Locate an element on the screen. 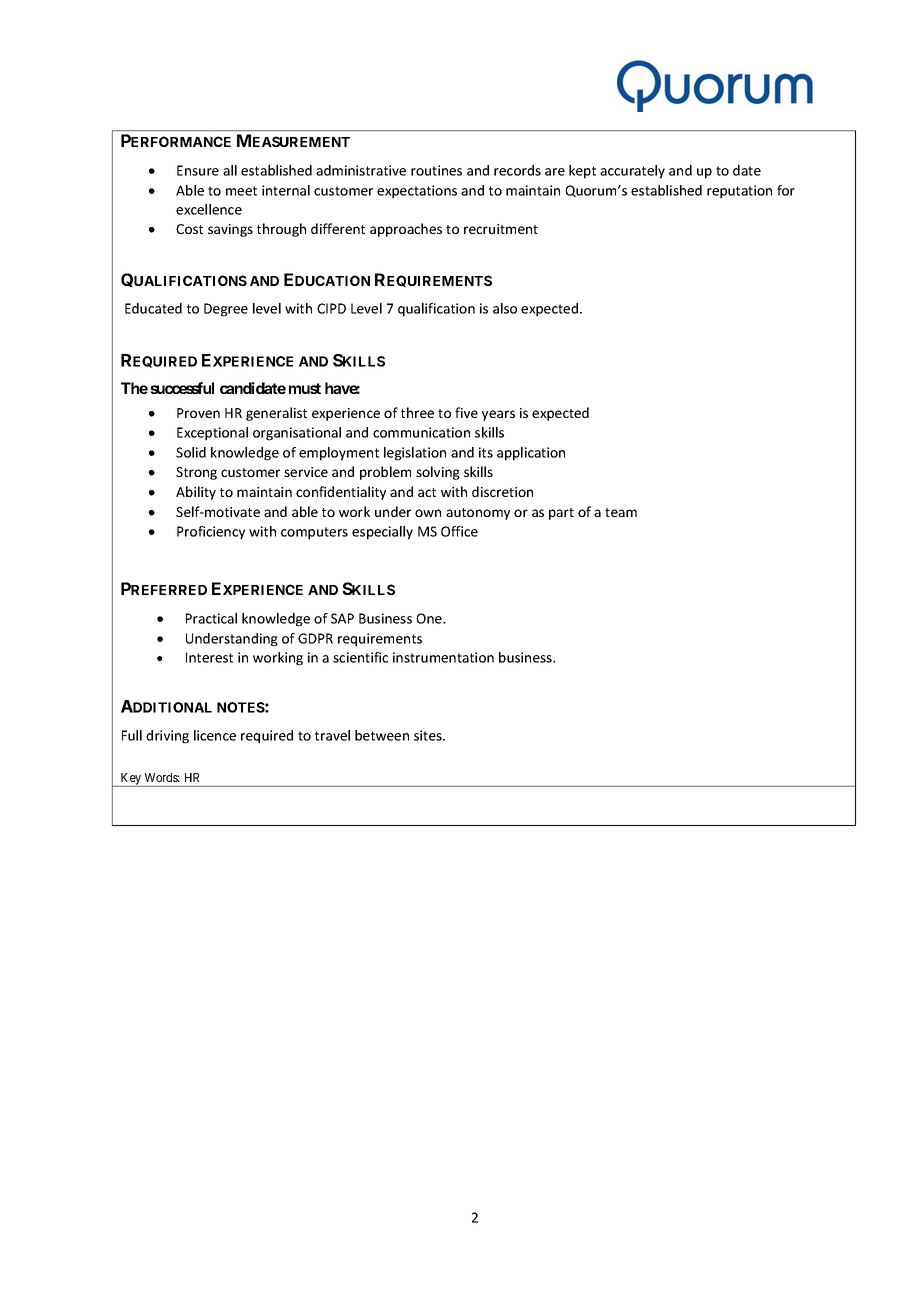 This screenshot has width=924, height=1308. Ensure is located at coordinates (198, 170).
